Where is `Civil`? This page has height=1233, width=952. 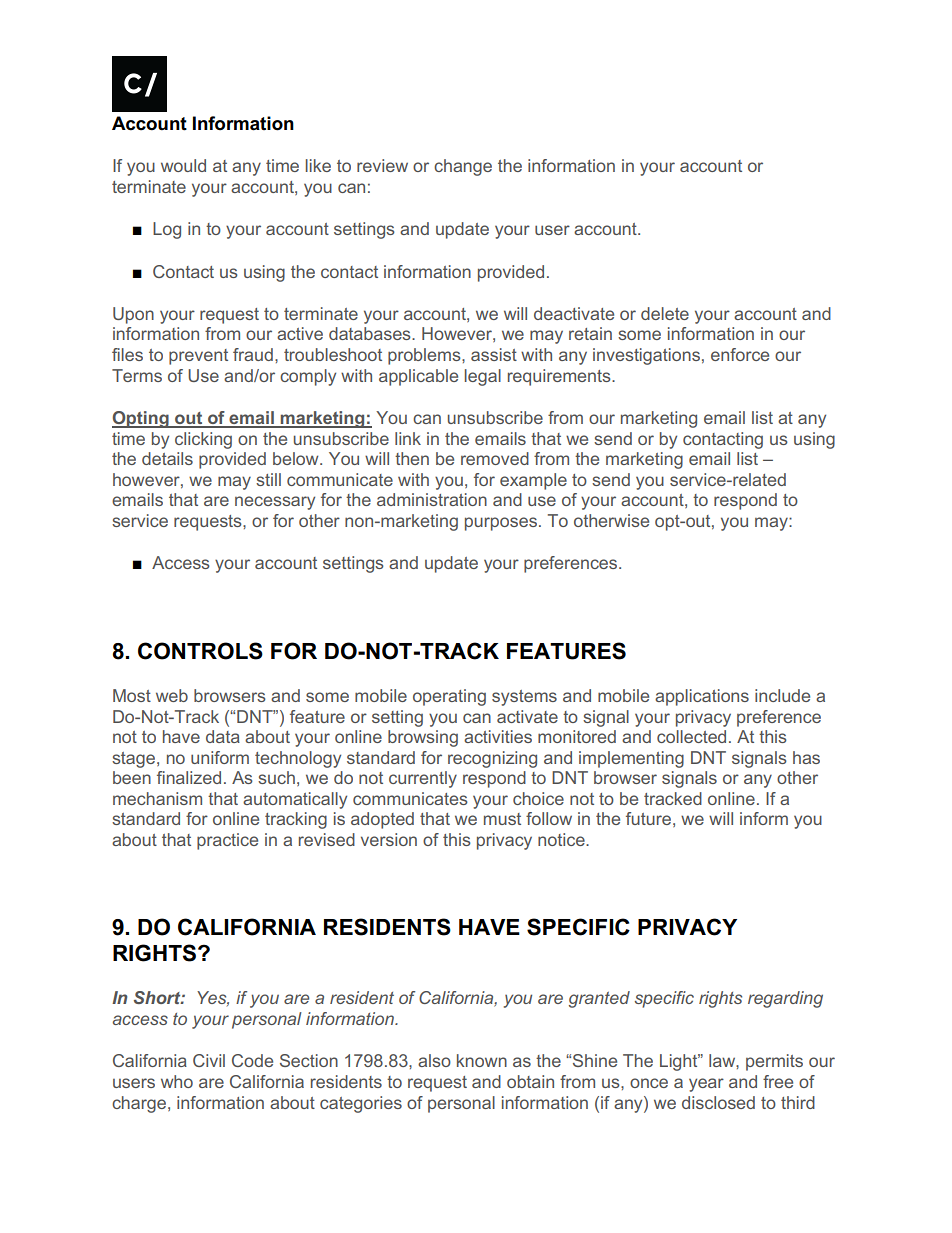
Civil is located at coordinates (209, 1060).
